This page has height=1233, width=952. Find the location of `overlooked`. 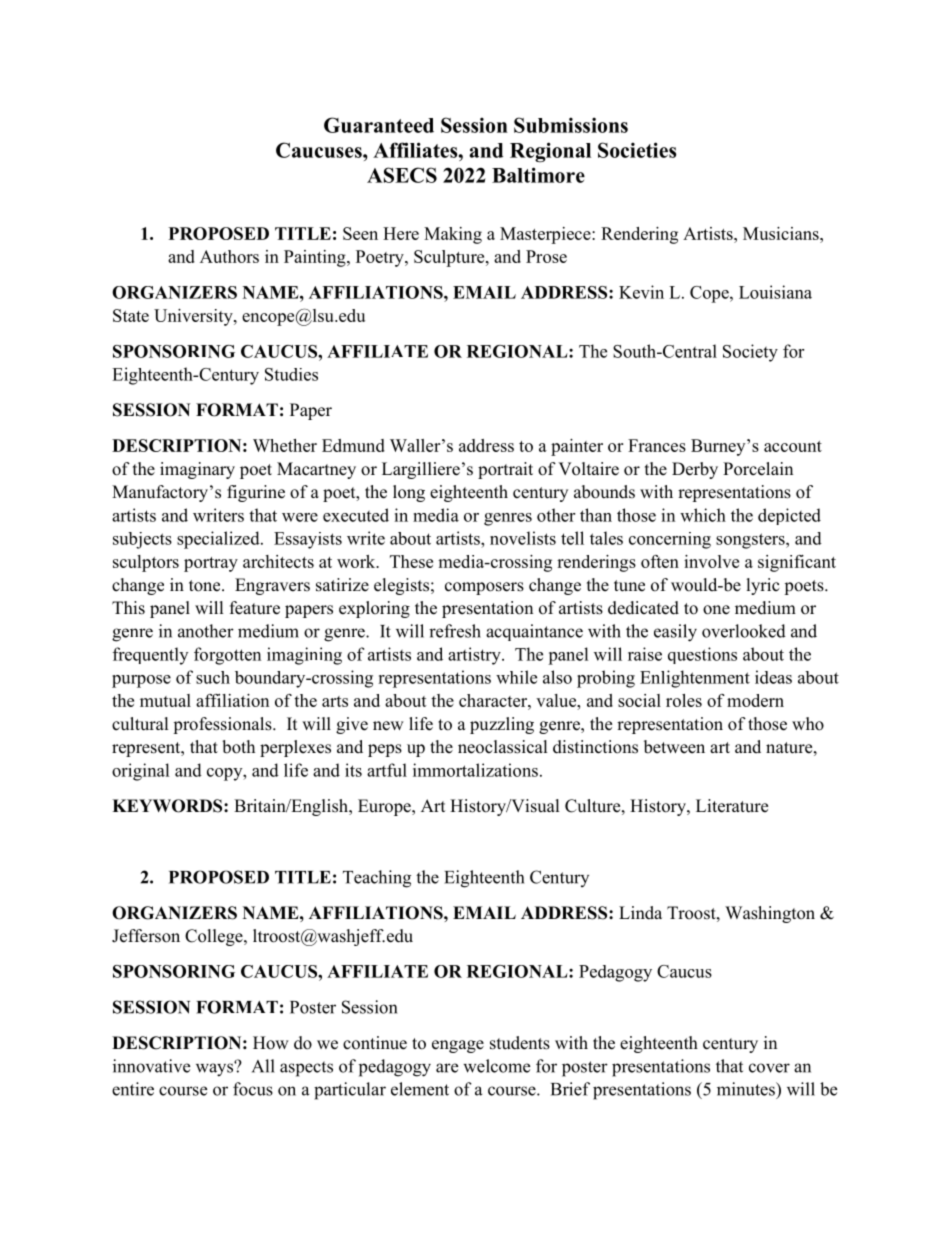

overlooked is located at coordinates (744, 631).
